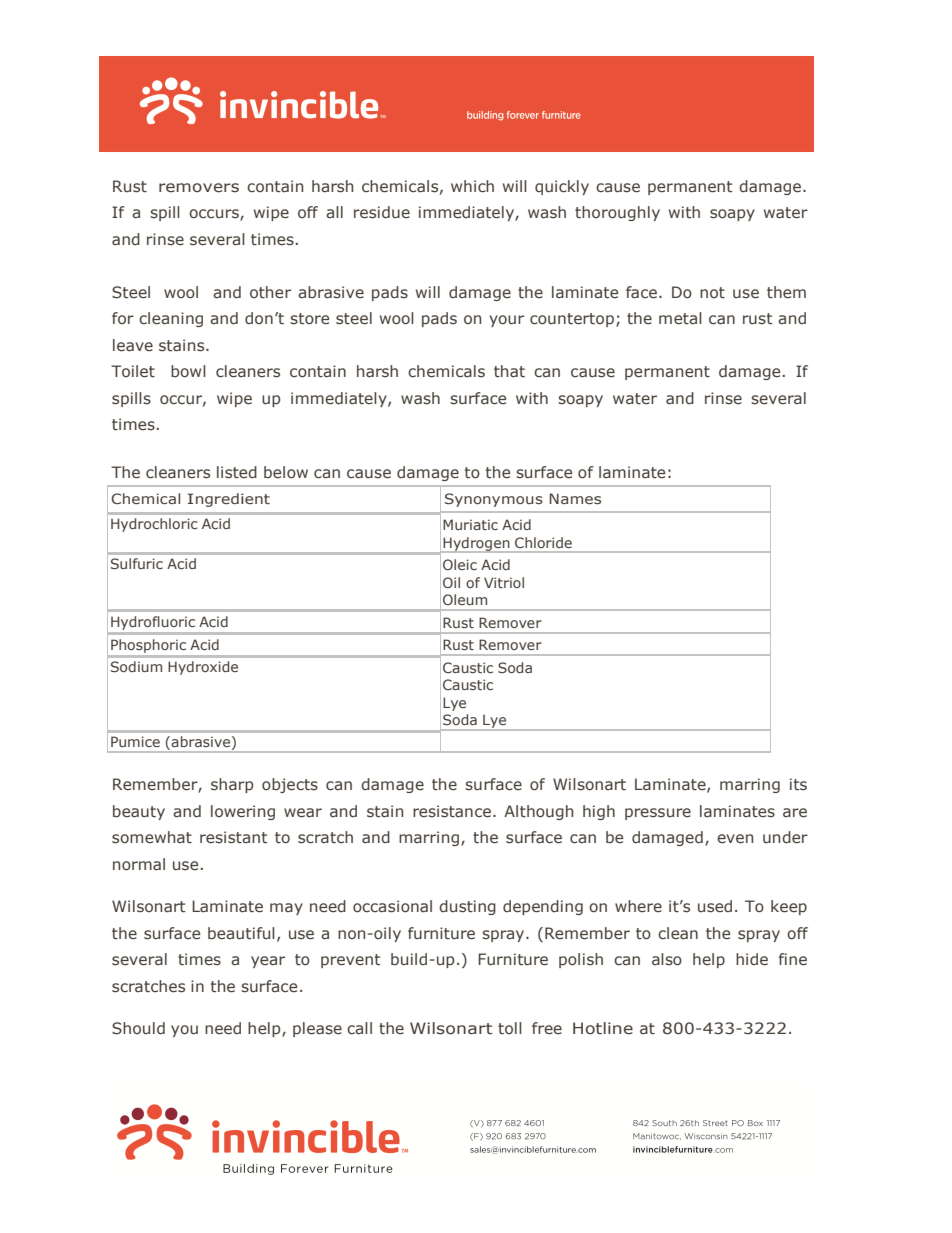  Describe the element at coordinates (617, 213) in the page. I see `thoroughly` at that location.
